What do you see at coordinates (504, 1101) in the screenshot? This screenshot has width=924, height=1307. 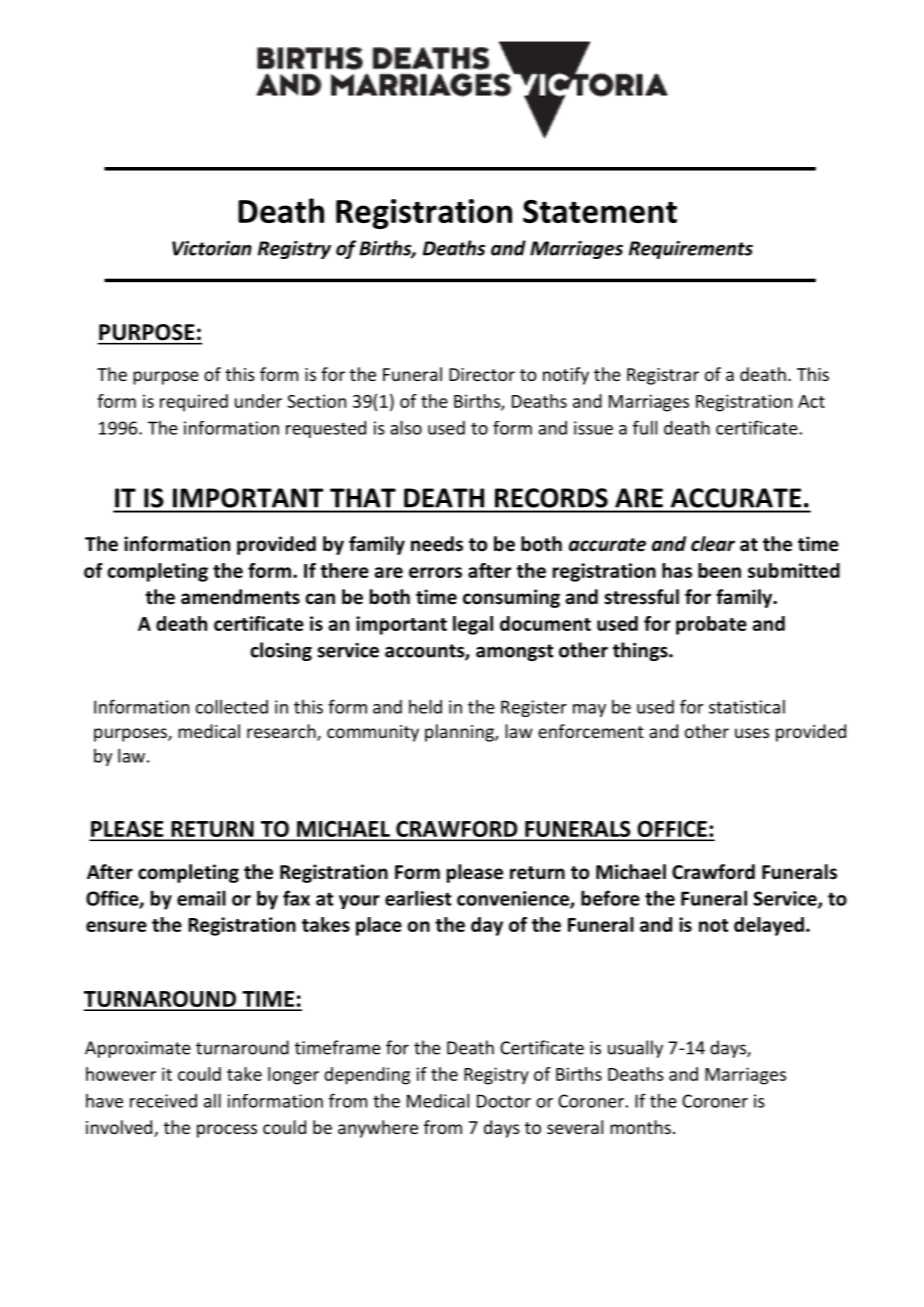 I see `Doctor` at bounding box center [504, 1101].
